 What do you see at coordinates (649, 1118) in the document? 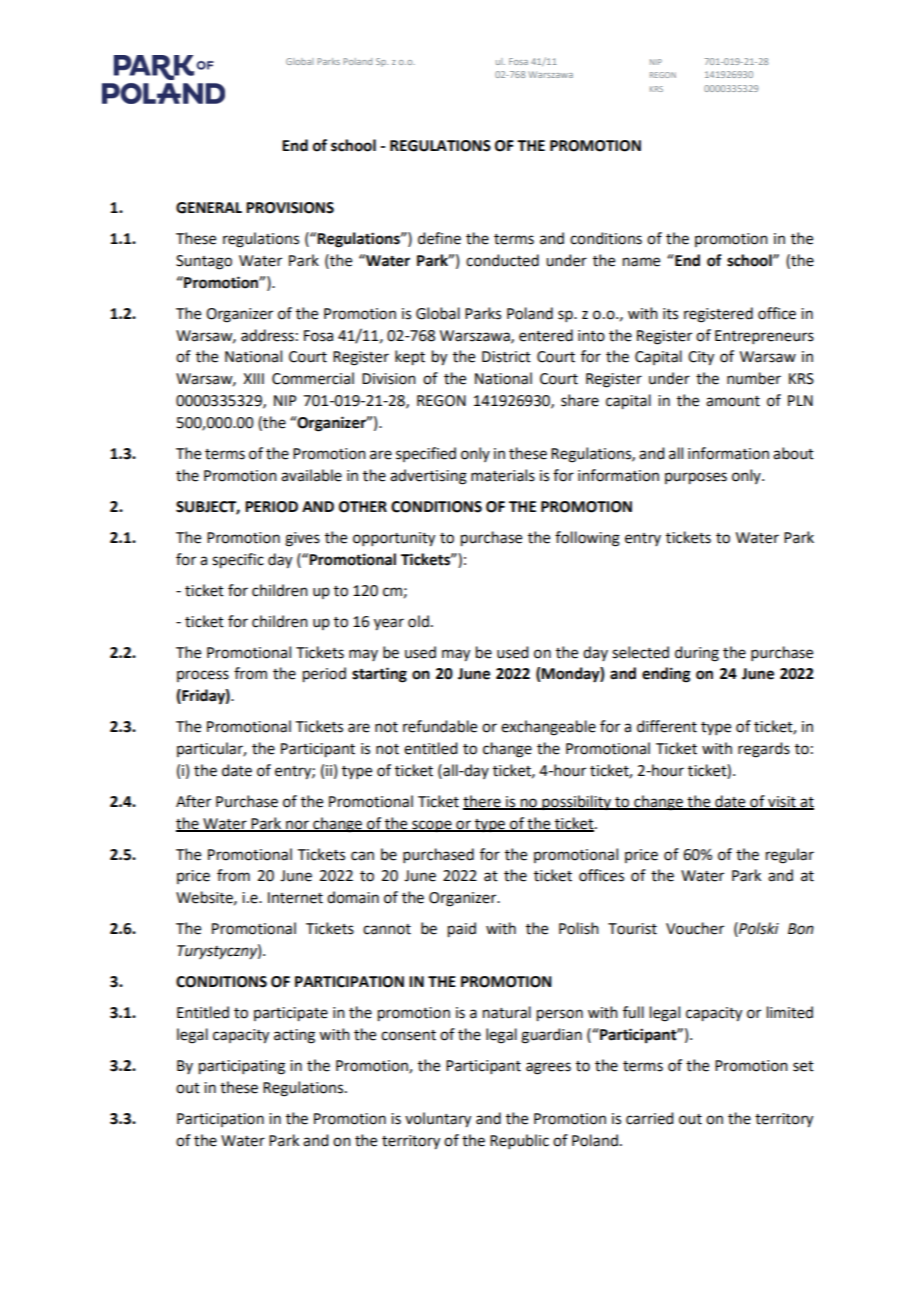
I see `carried` at bounding box center [649, 1118].
